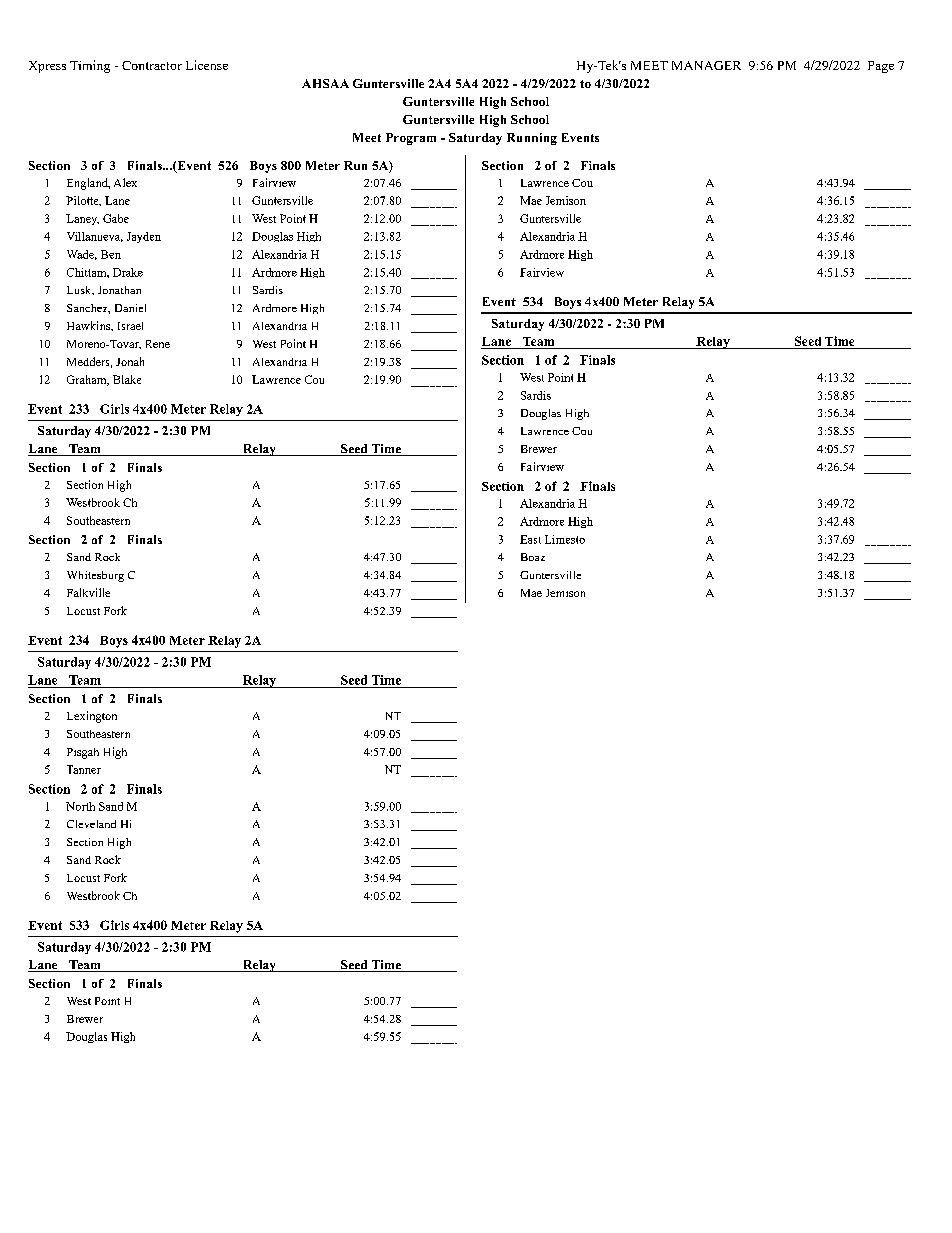  I want to click on North, so click(80, 806).
